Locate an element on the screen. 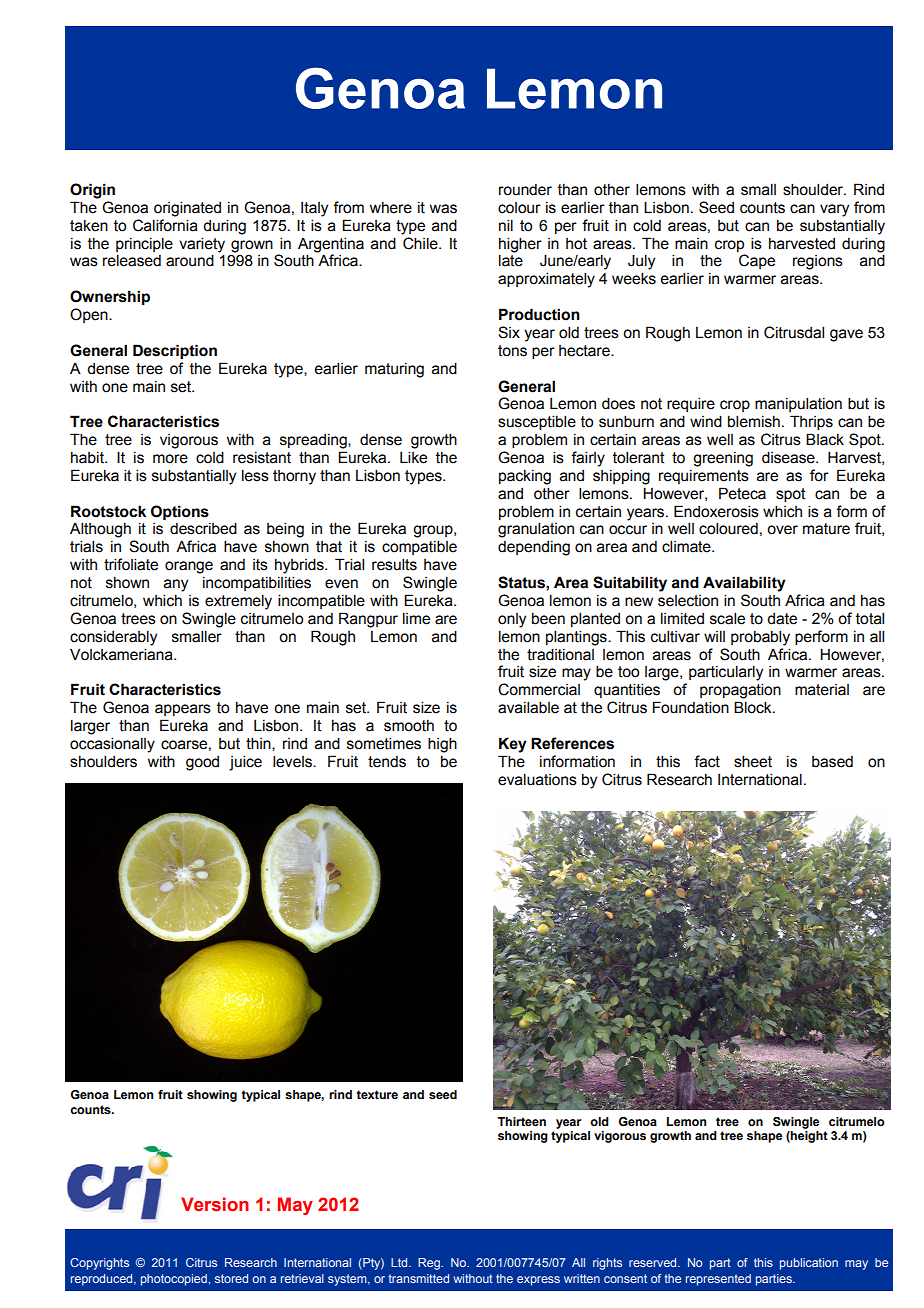  any is located at coordinates (176, 585).
